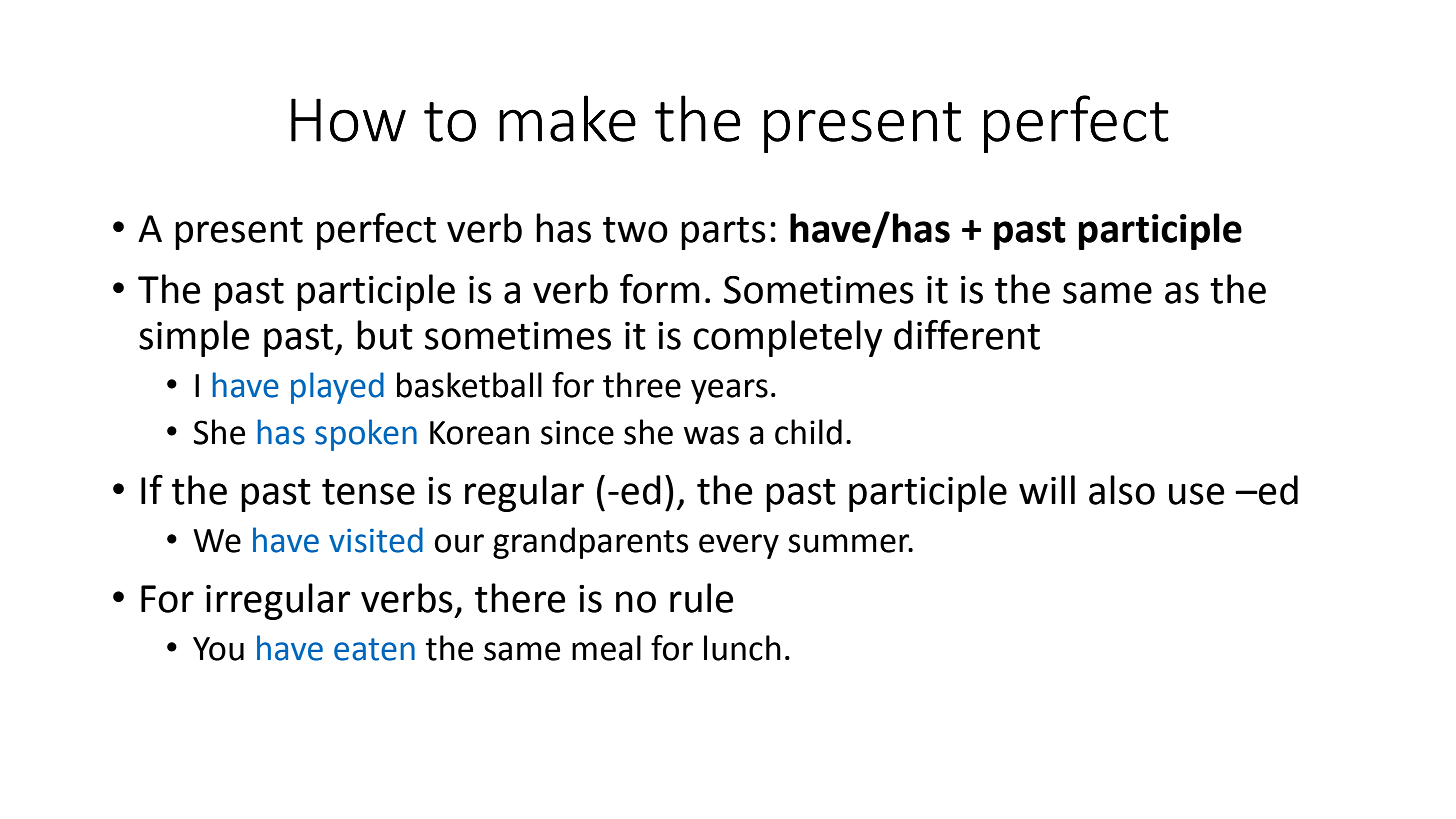 The height and width of the document is (819, 1456). What do you see at coordinates (742, 648) in the document?
I see `lunch` at bounding box center [742, 648].
